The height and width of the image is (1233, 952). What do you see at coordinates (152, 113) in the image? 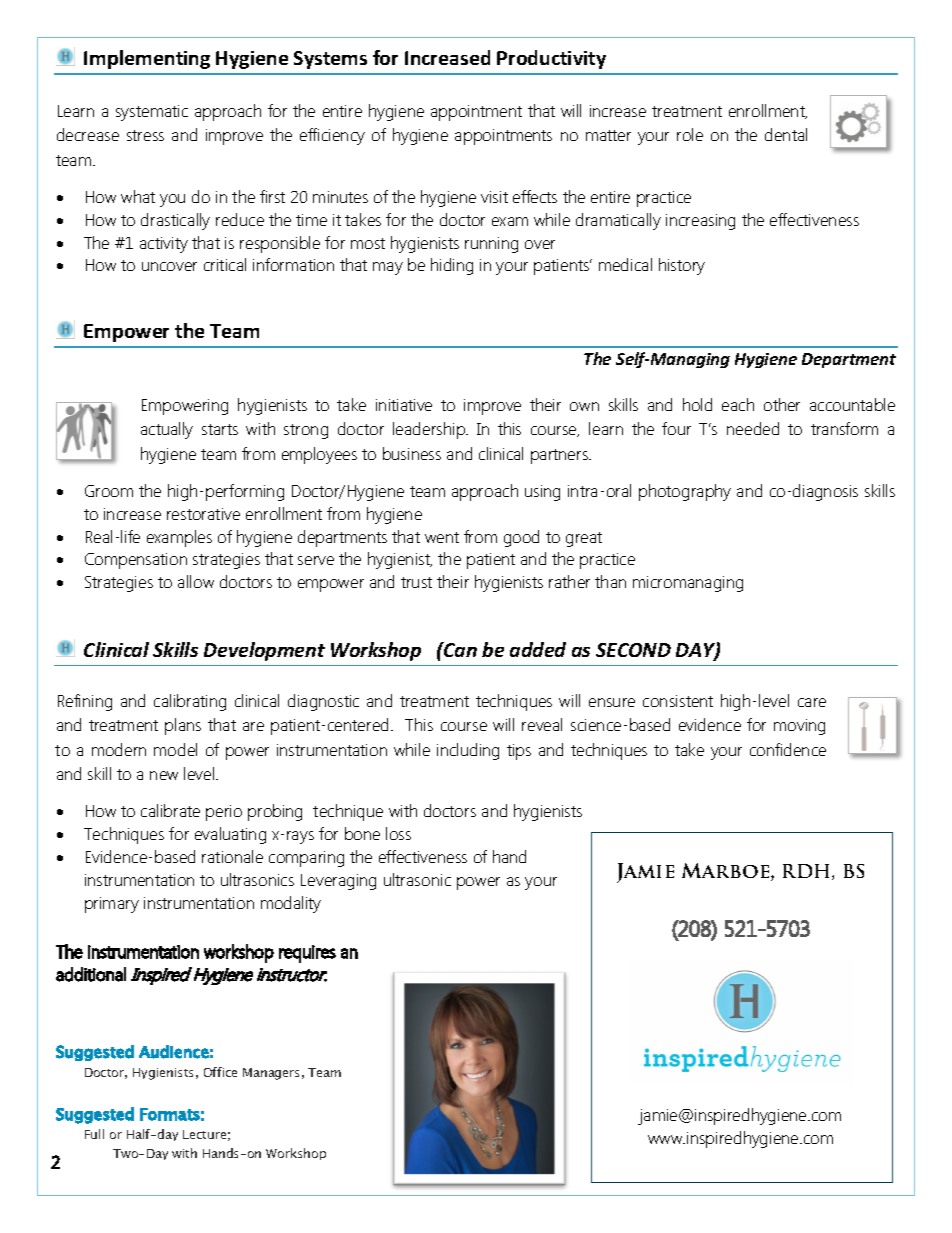
I see `systematic` at bounding box center [152, 113].
